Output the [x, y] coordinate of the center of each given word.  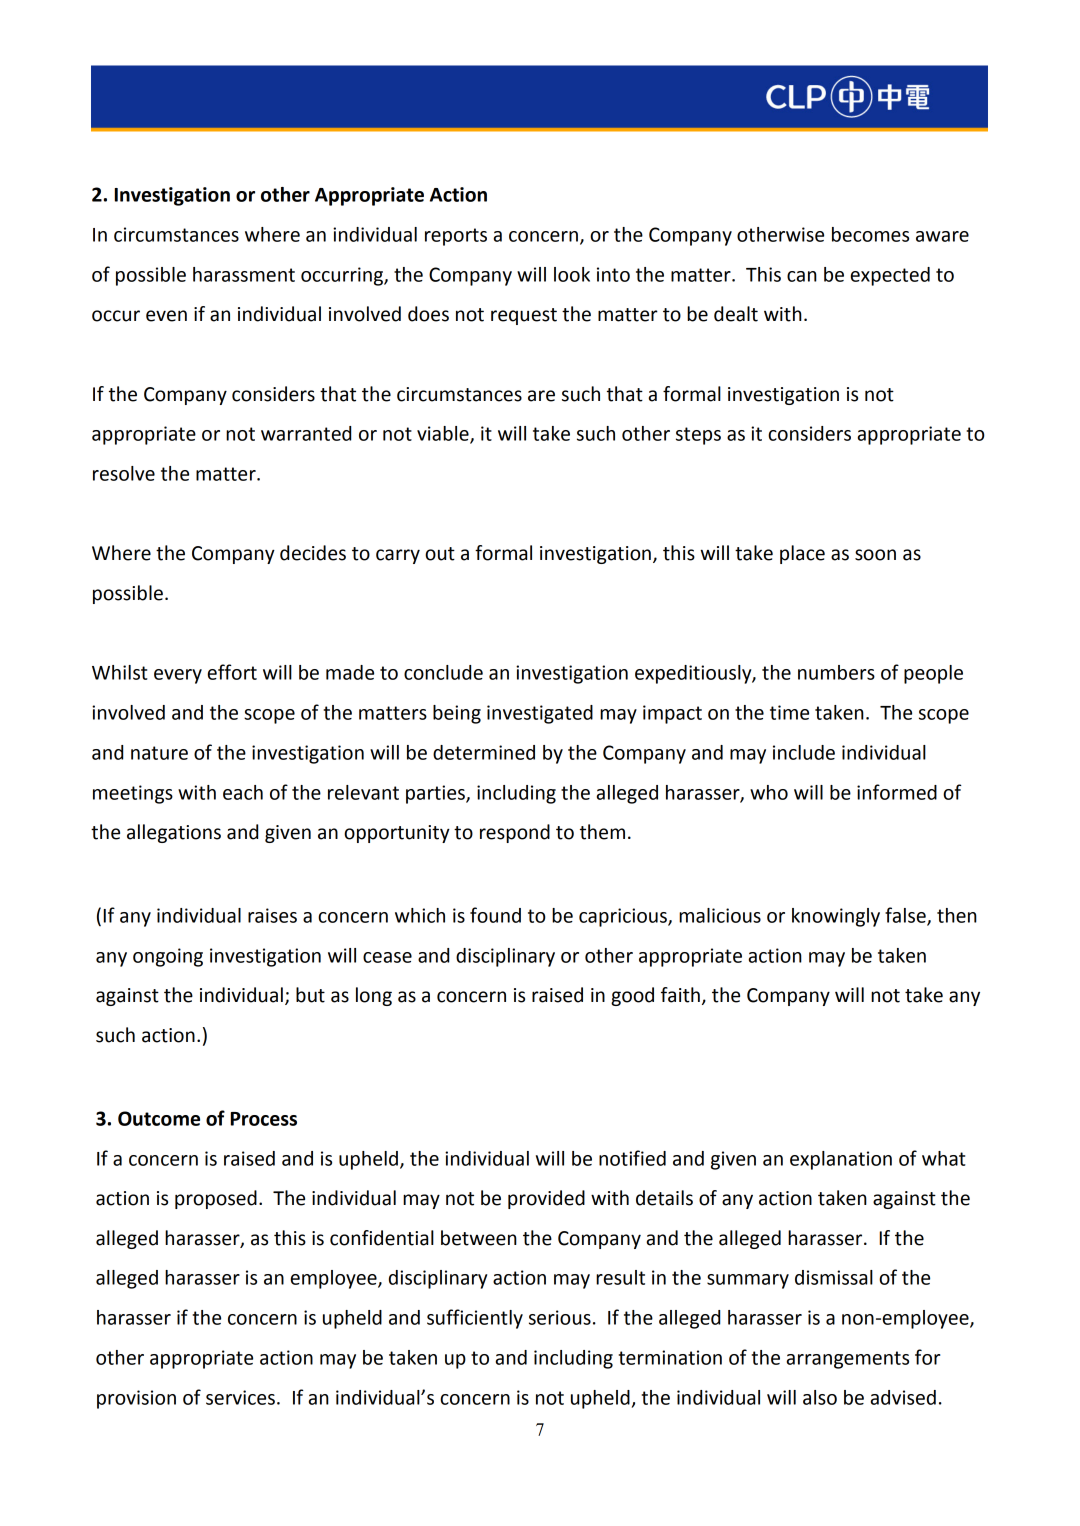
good [632, 996]
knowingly [836, 917]
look [572, 274]
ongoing [168, 957]
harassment [244, 274]
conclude [443, 672]
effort [232, 672]
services [240, 1397]
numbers [836, 672]
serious [560, 1317]
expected [890, 276]
